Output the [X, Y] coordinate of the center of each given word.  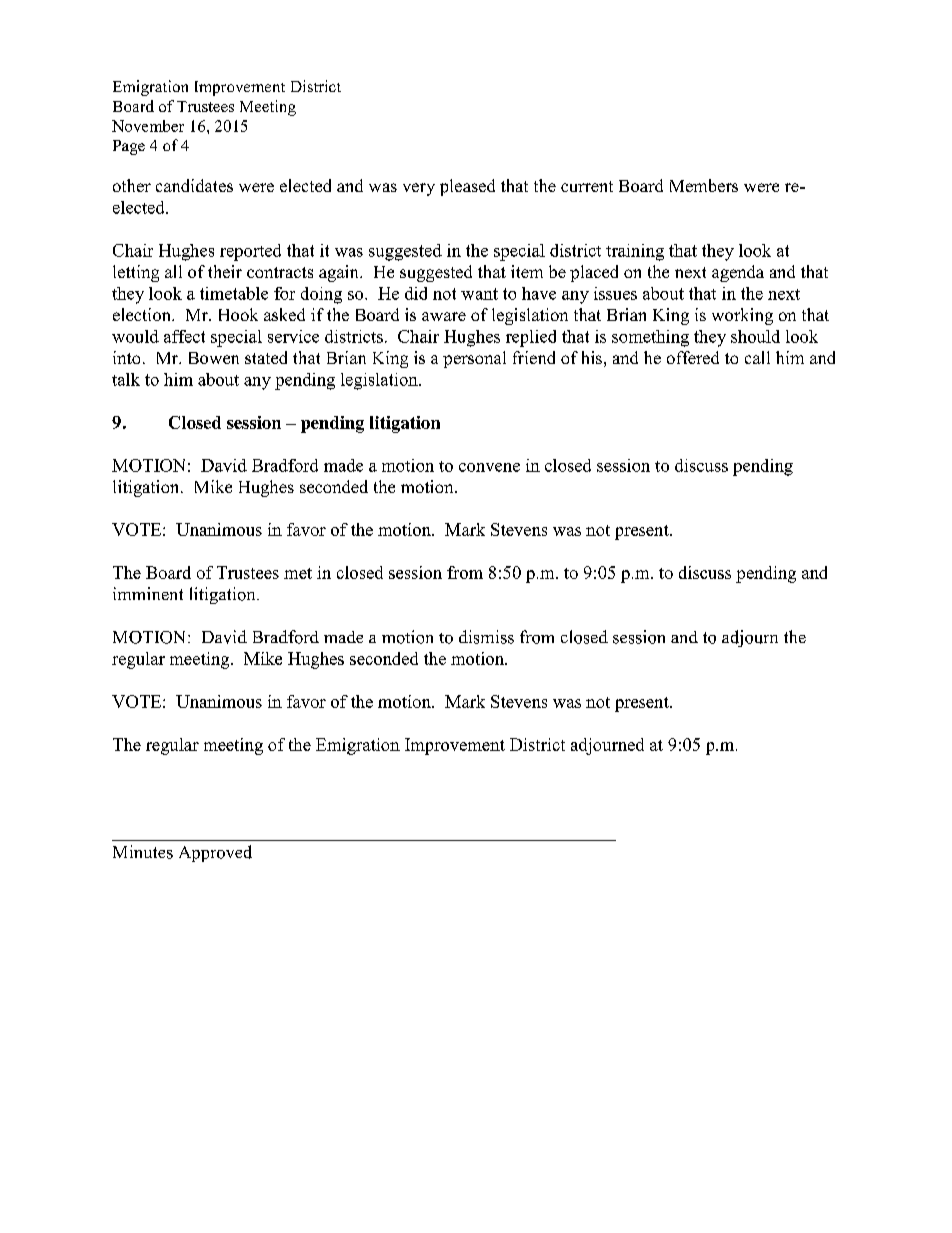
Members [704, 185]
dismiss [486, 637]
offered [693, 357]
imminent [148, 593]
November [148, 126]
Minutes [143, 852]
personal [474, 359]
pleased [467, 187]
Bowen [214, 358]
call [757, 357]
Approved [215, 853]
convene [489, 467]
